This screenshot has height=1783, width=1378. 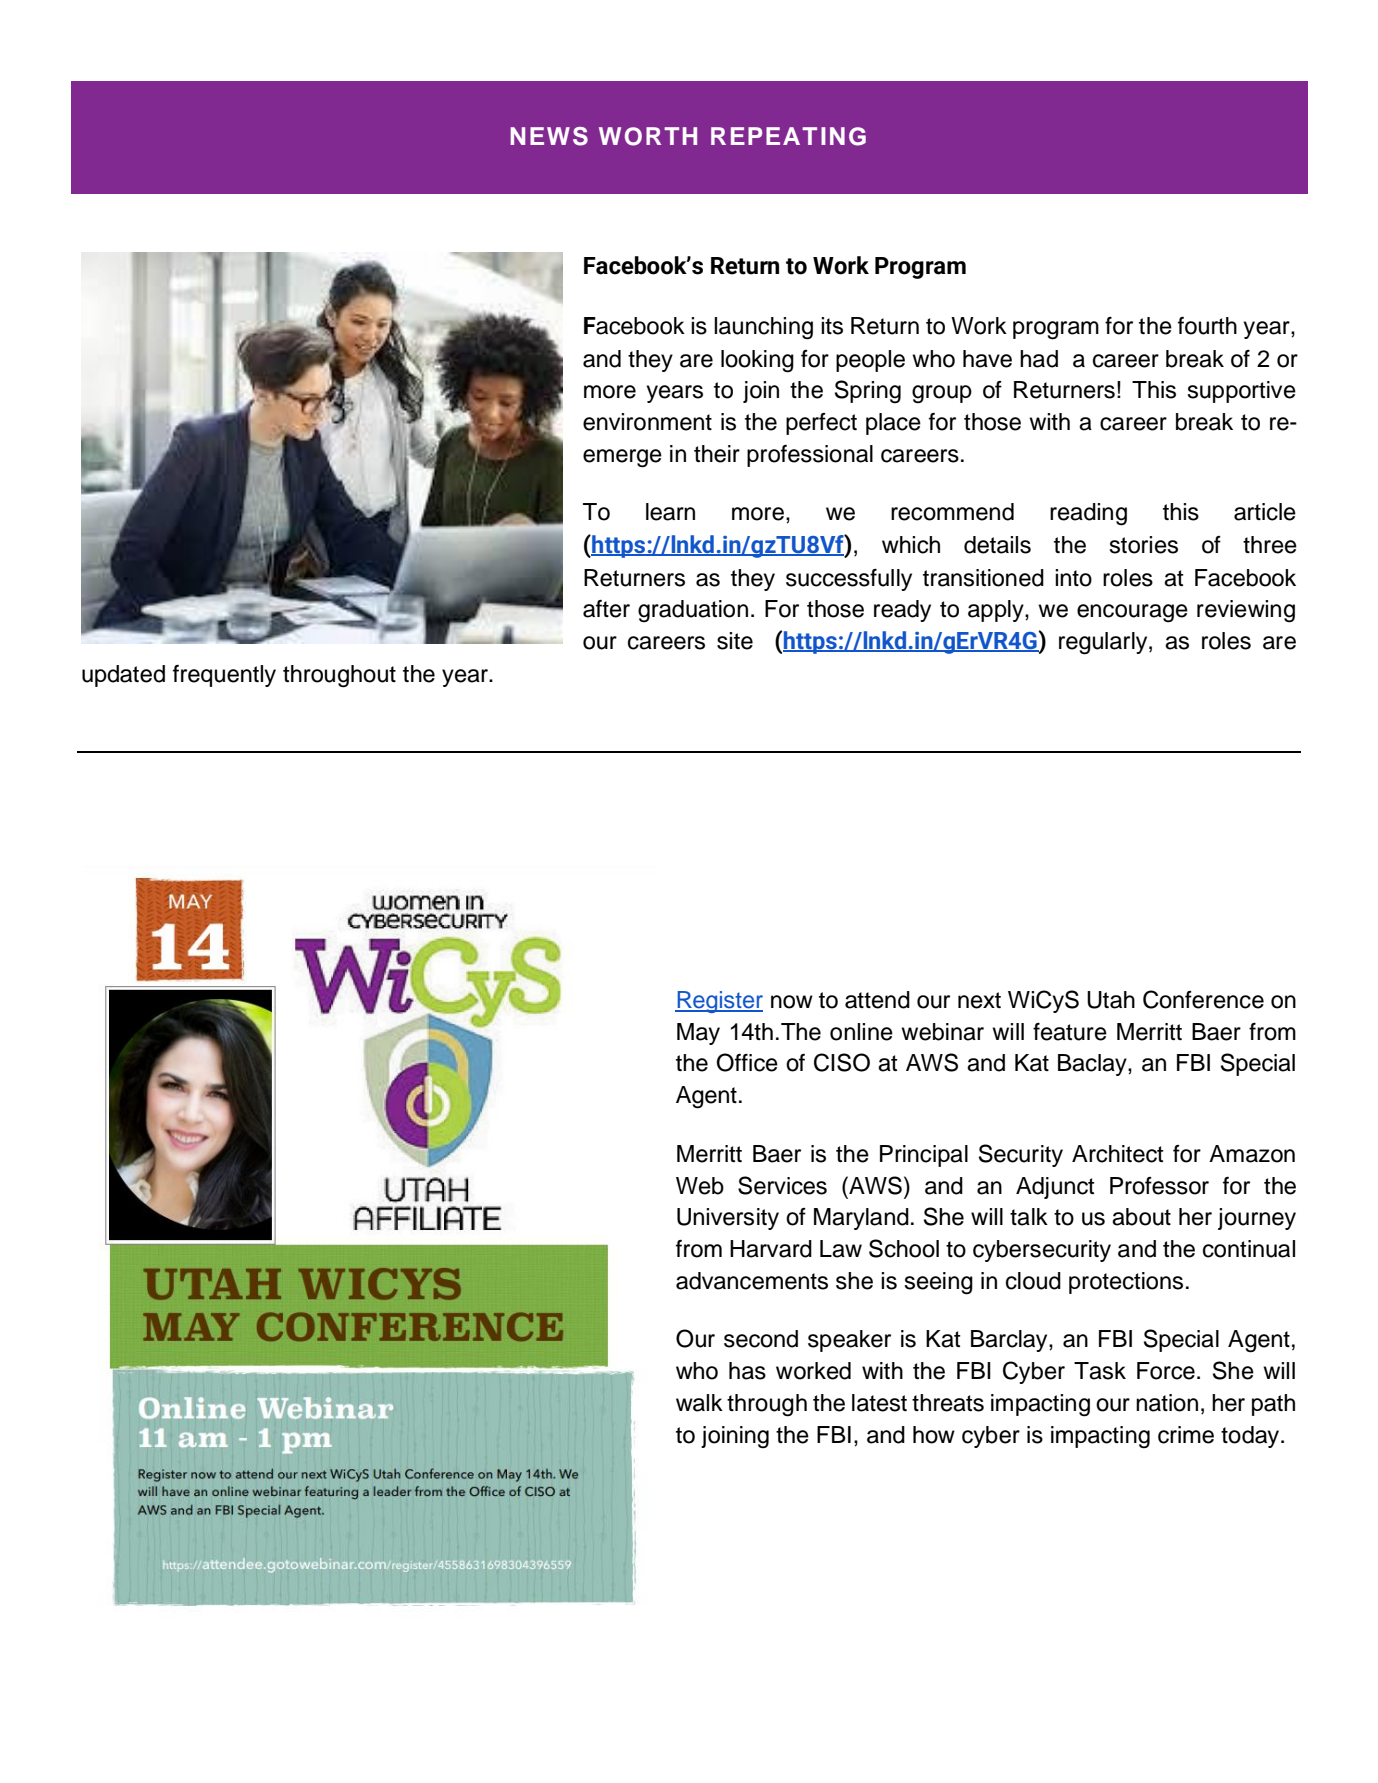 What do you see at coordinates (1104, 643) in the screenshot?
I see `regularly` at bounding box center [1104, 643].
